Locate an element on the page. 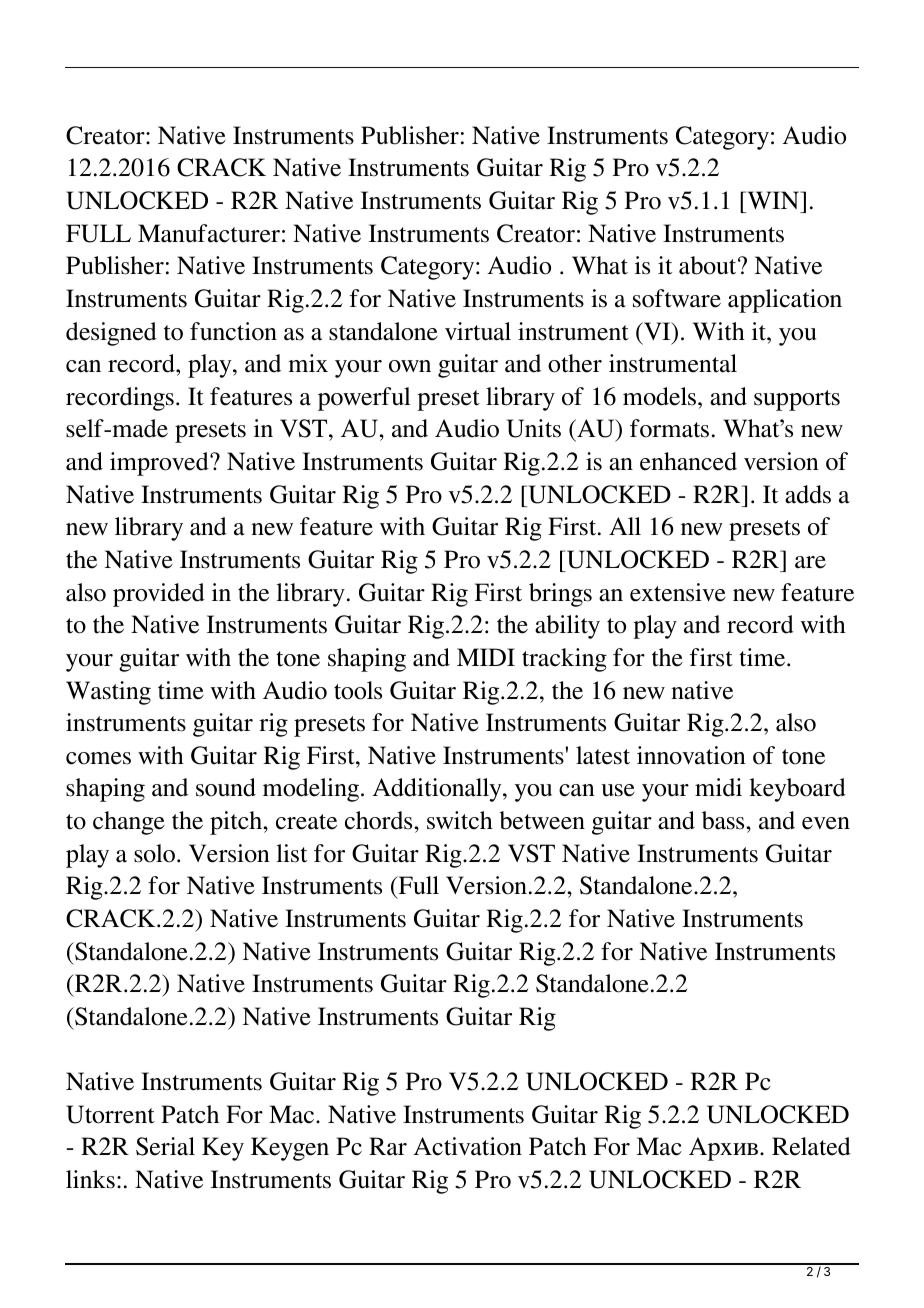  Activation is located at coordinates (467, 1146).
